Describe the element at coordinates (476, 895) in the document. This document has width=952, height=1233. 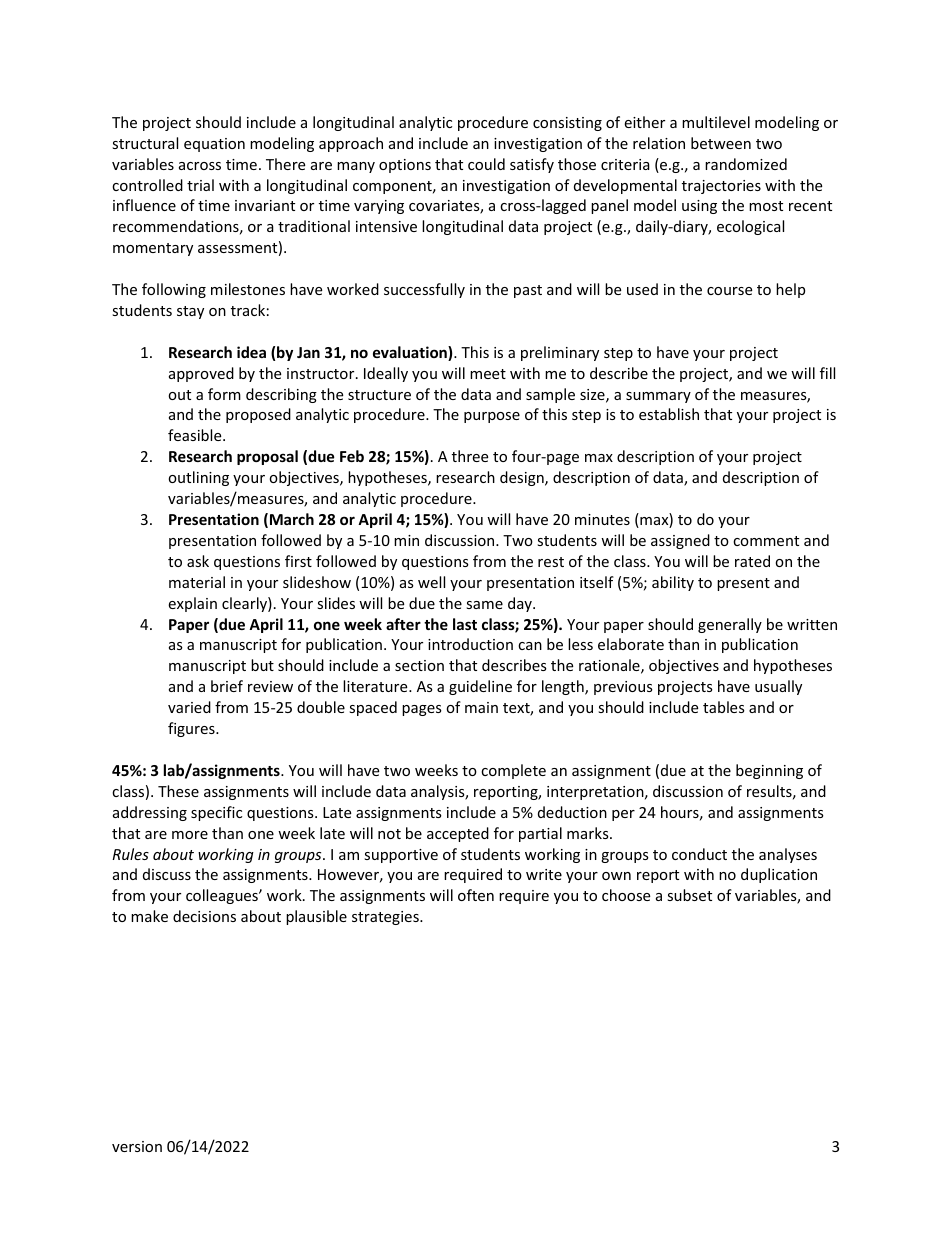
I see `often` at that location.
